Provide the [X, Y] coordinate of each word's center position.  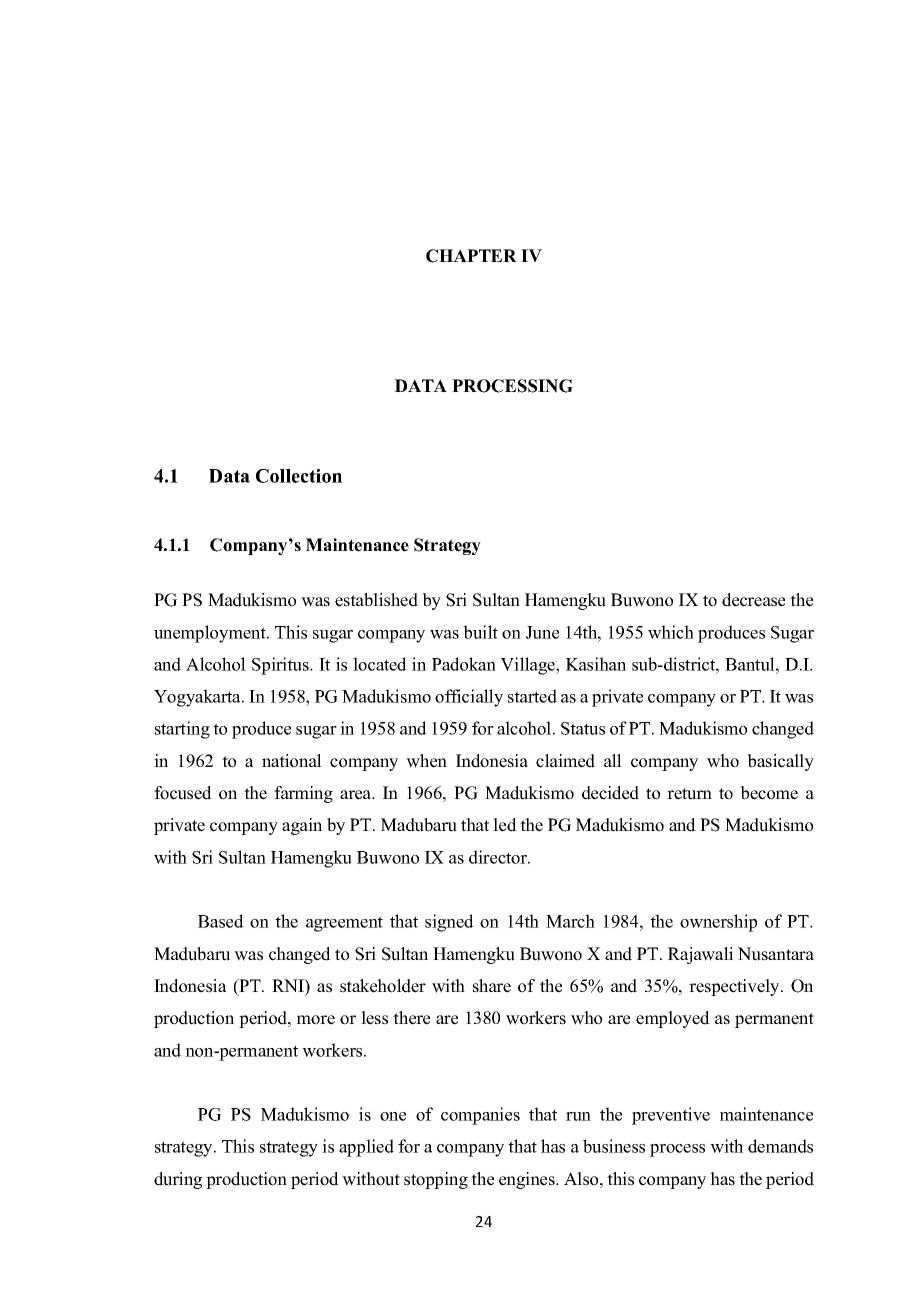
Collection [299, 476]
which [671, 632]
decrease [753, 600]
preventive [671, 1116]
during [178, 1180]
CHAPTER [471, 256]
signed [449, 923]
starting [182, 730]
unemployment [211, 634]
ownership [718, 923]
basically [780, 762]
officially [469, 698]
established [376, 600]
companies [480, 1116]
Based [221, 921]
